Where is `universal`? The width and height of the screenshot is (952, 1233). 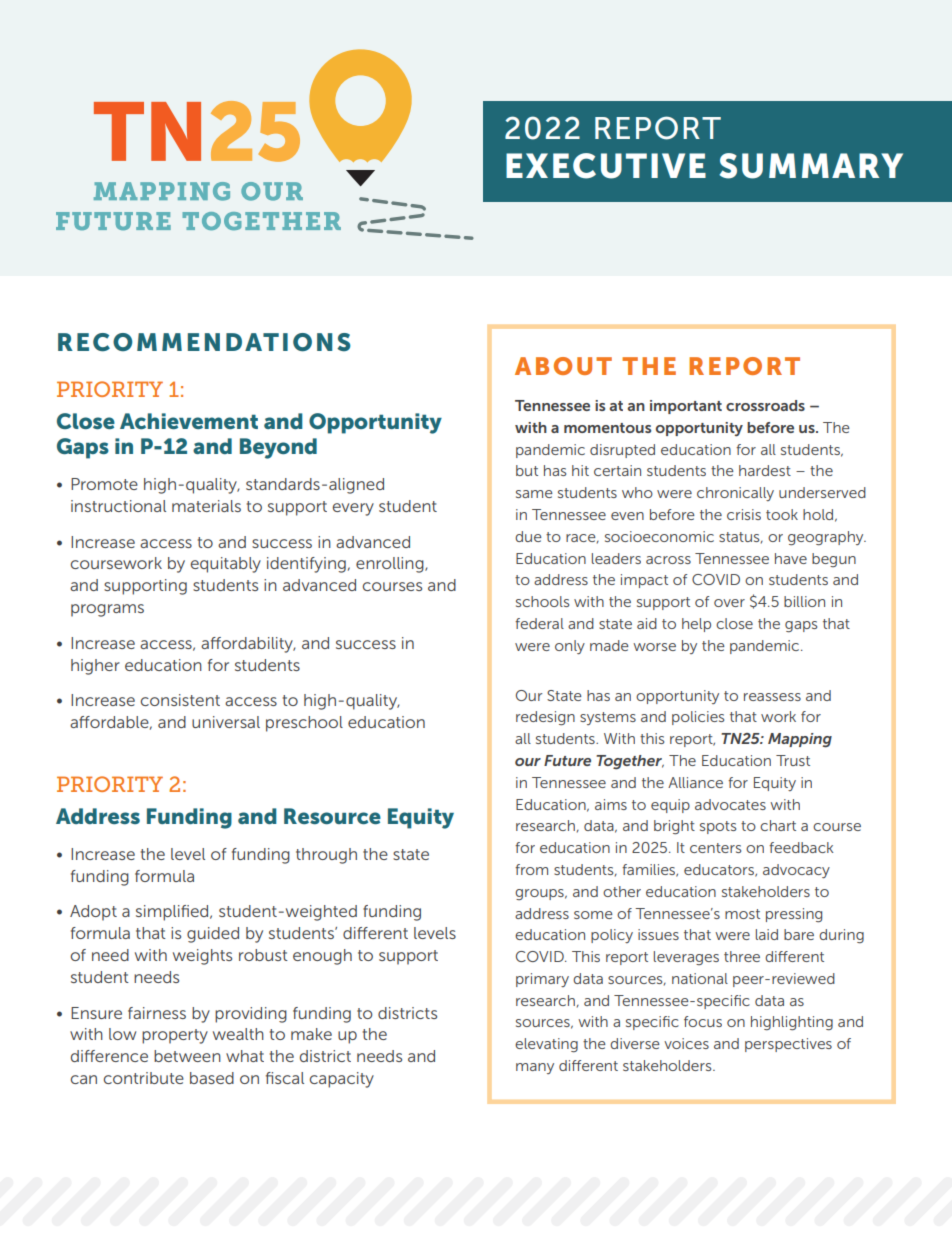
universal is located at coordinates (226, 722).
